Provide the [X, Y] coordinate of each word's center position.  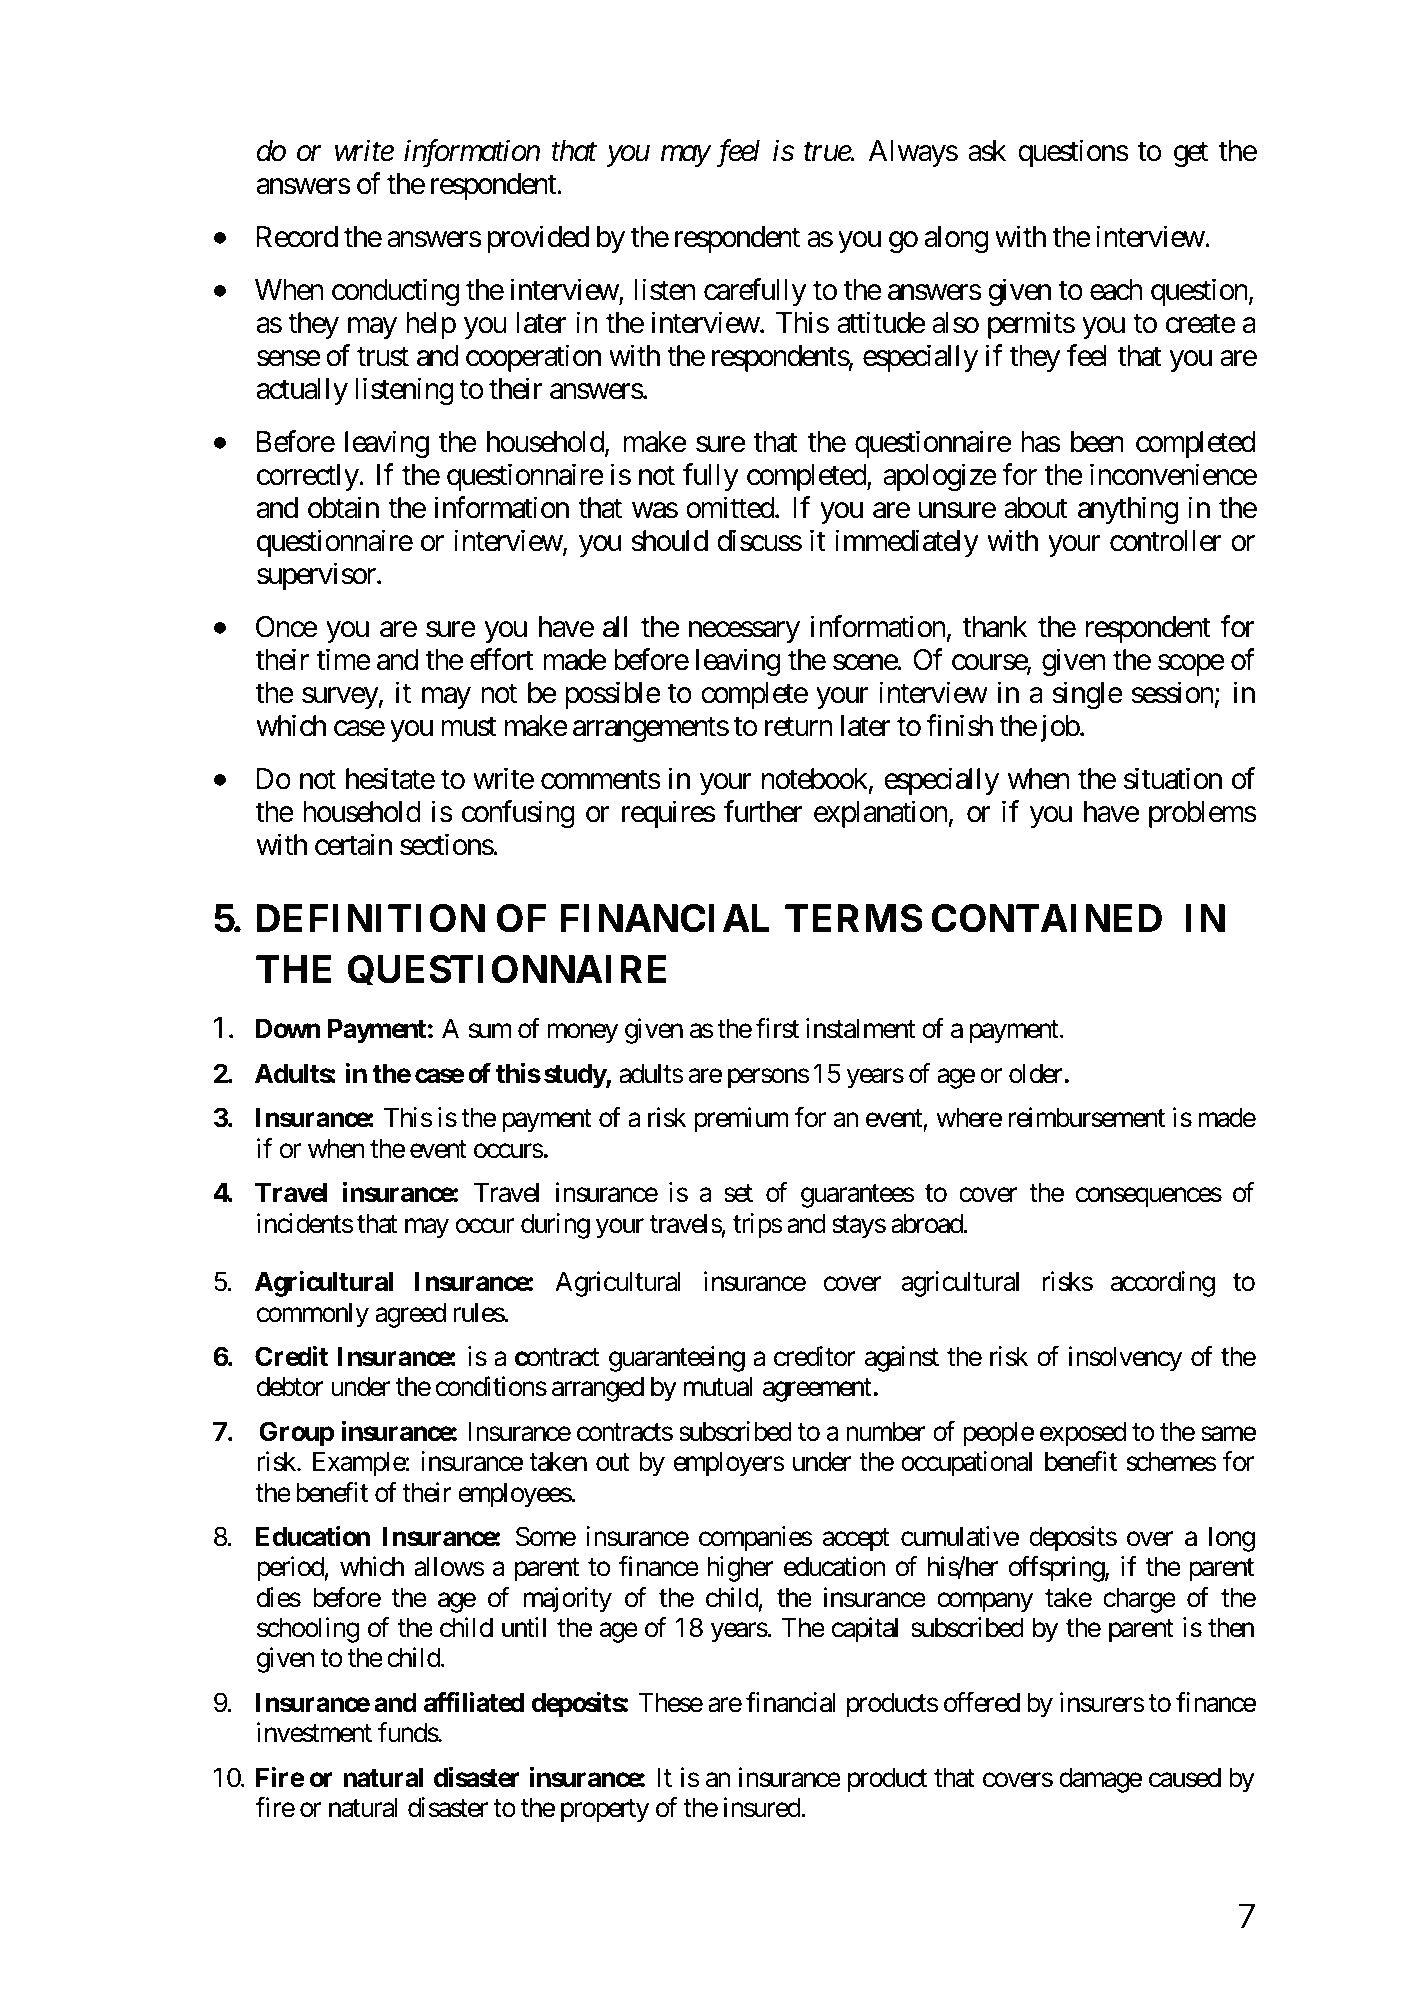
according [1163, 1284]
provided [538, 239]
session [1172, 692]
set [738, 1194]
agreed [410, 1315]
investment [314, 1732]
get [1191, 154]
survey [340, 698]
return [799, 727]
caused [1185, 1777]
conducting [395, 292]
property [605, 1811]
